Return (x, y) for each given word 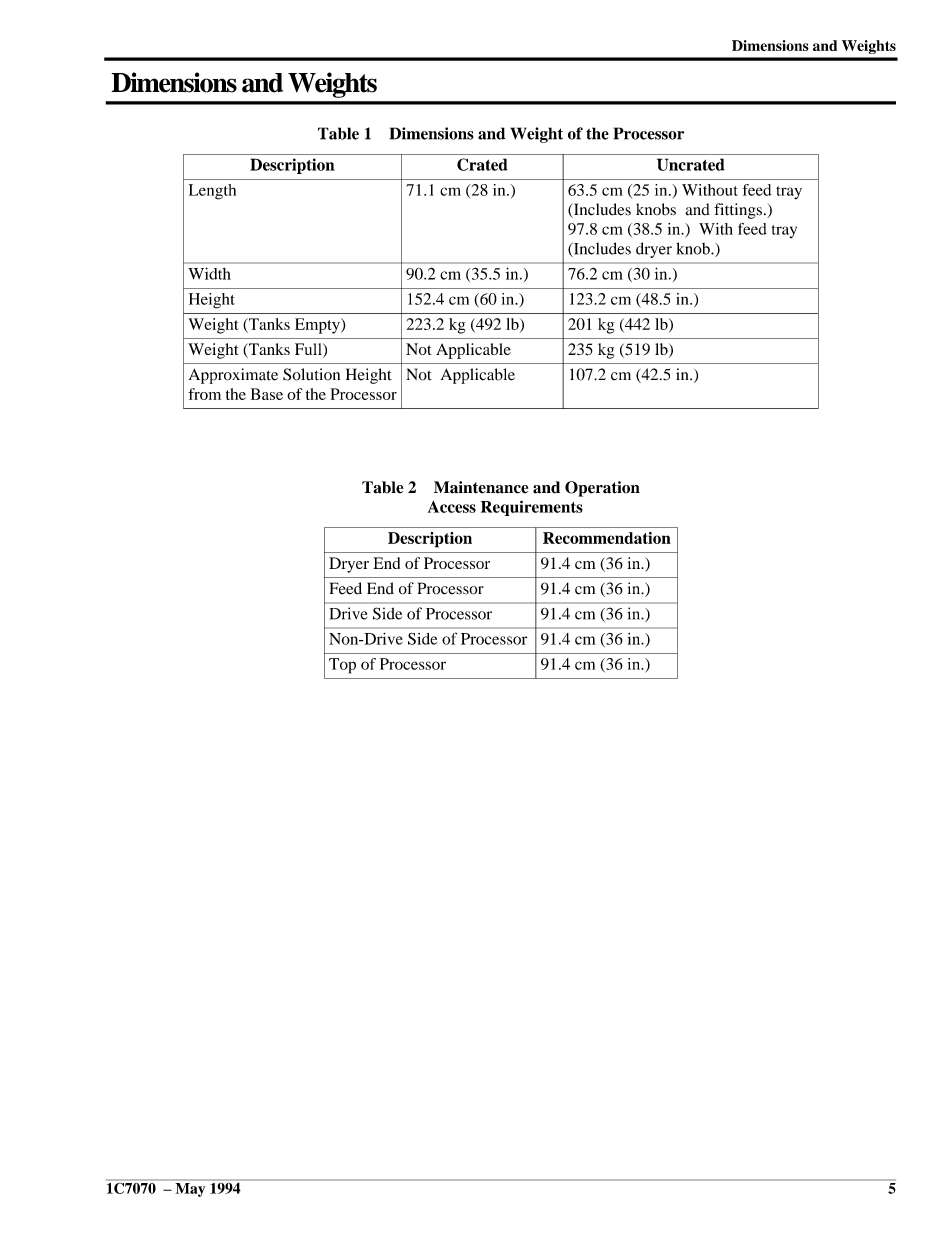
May (190, 1190)
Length (212, 192)
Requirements (532, 508)
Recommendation (607, 538)
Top (342, 666)
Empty (318, 326)
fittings (738, 211)
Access (451, 507)
